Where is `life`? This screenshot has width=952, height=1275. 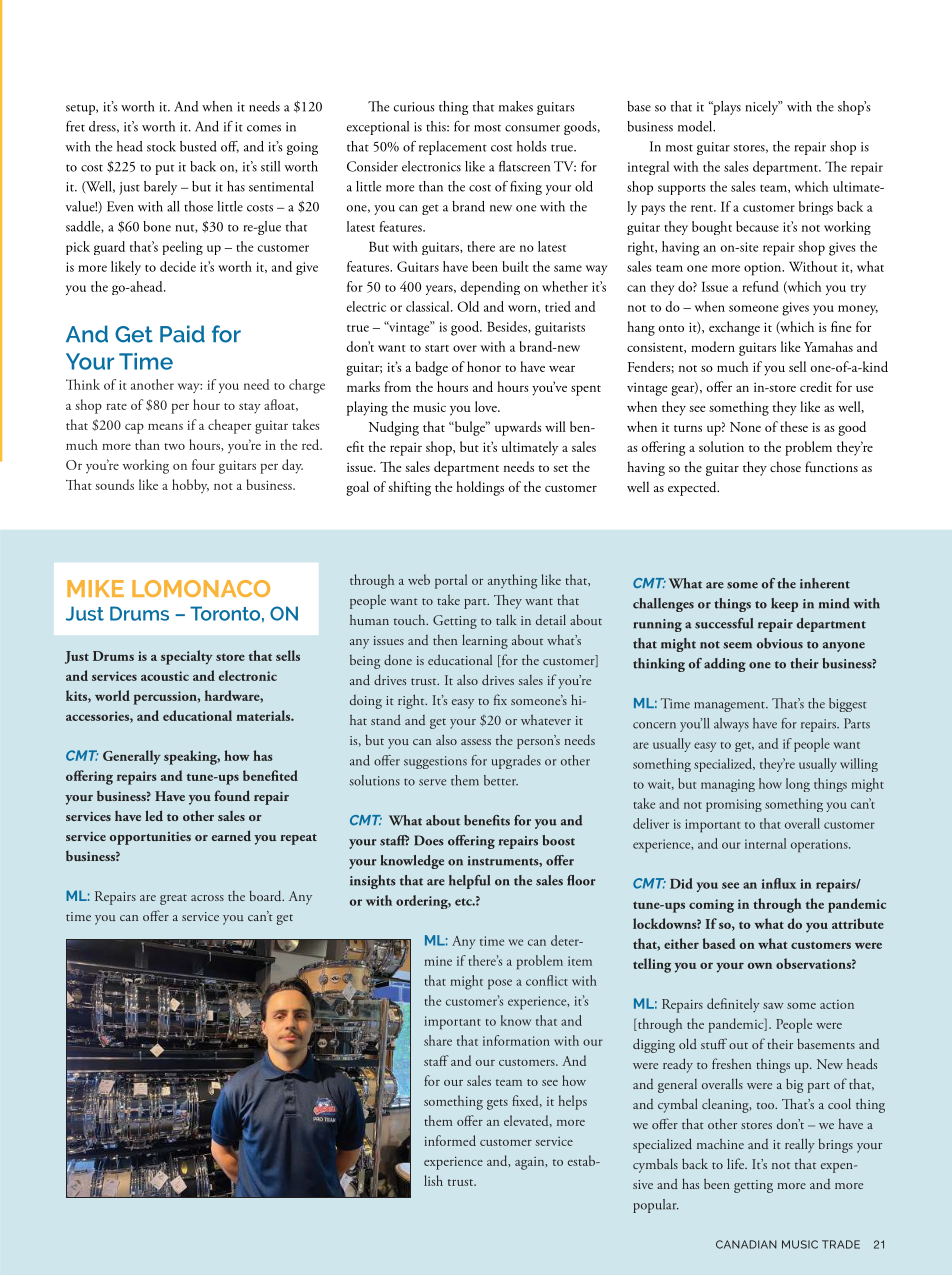
life is located at coordinates (737, 1163).
